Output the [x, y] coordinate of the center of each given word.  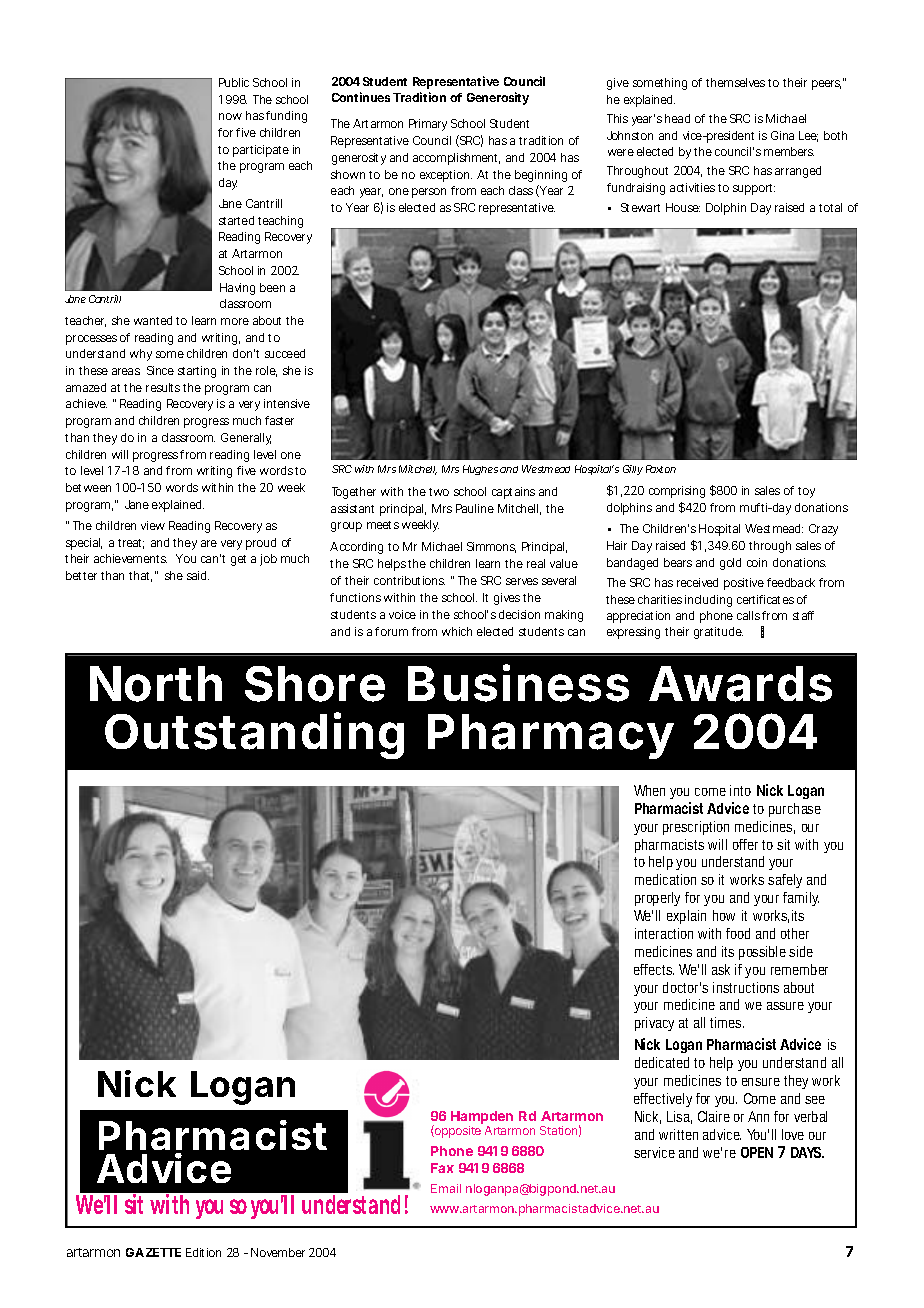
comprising [677, 492]
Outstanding [254, 736]
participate [261, 151]
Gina [782, 135]
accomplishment [456, 159]
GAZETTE [153, 1252]
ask [724, 969]
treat [131, 544]
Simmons [491, 547]
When [652, 792]
